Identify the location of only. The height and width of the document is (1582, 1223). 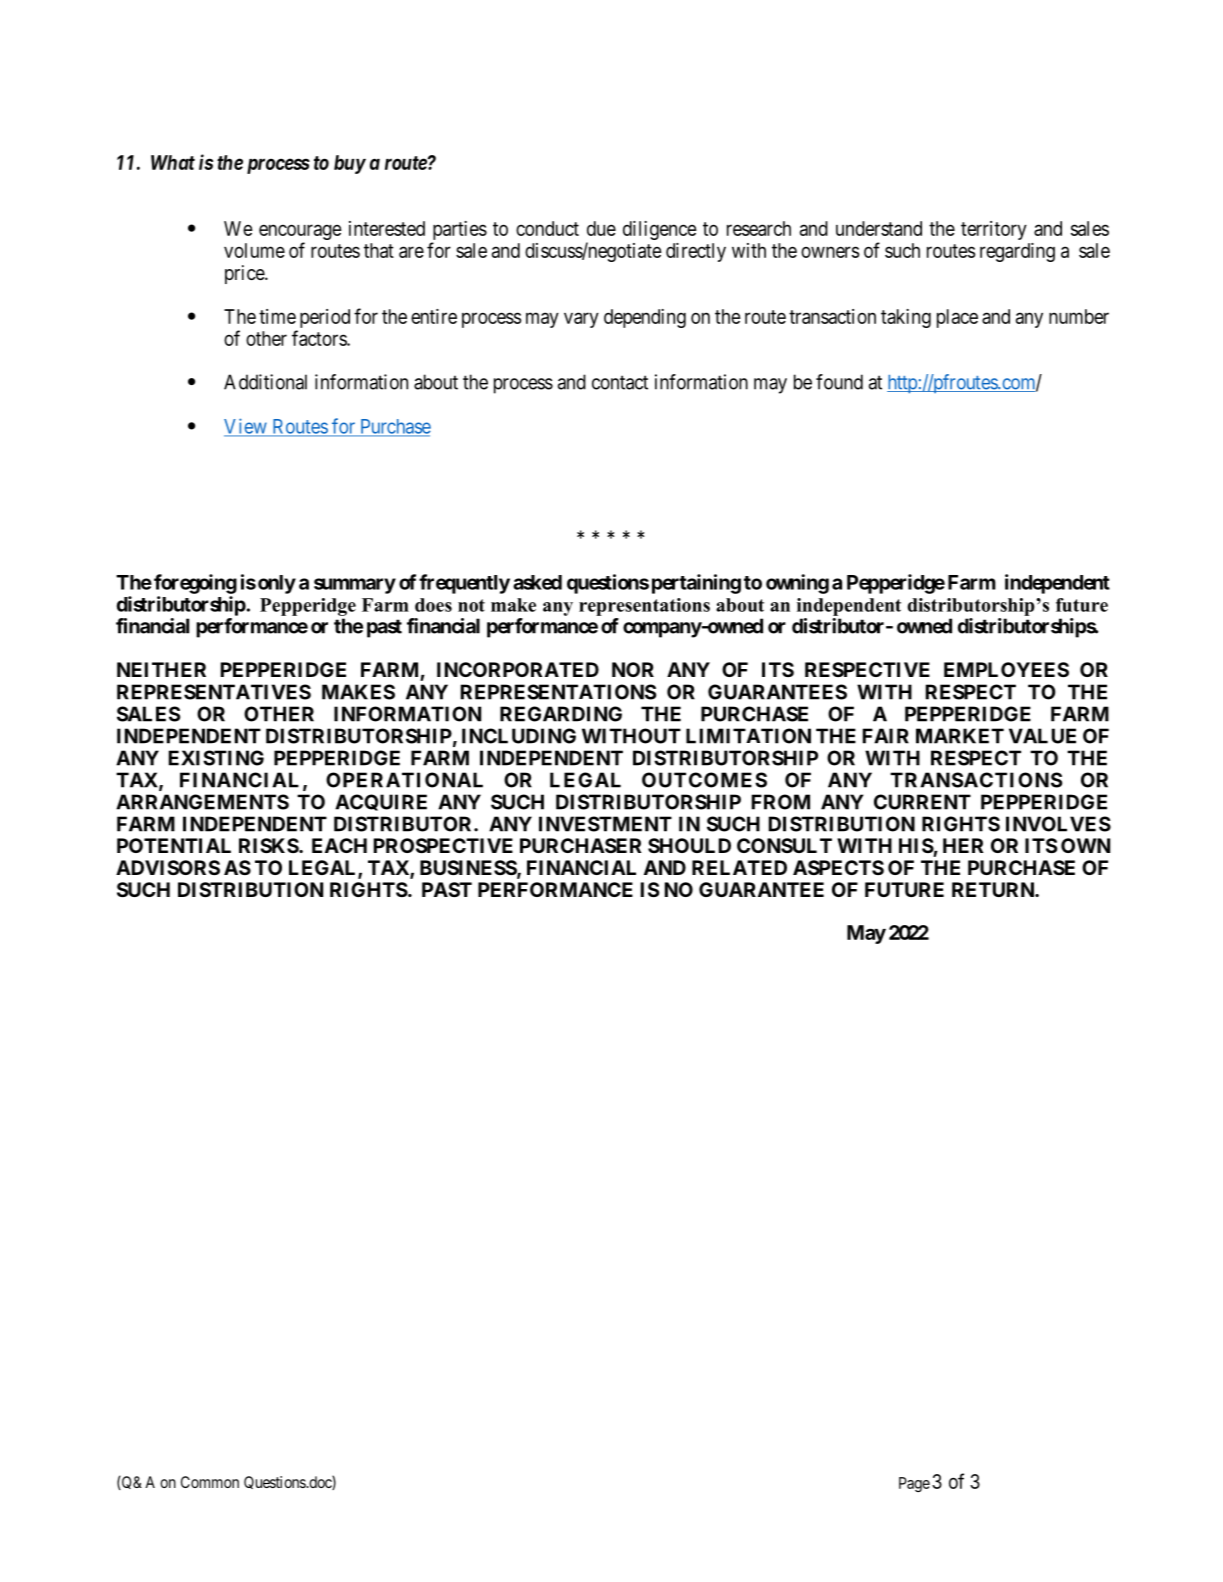
(275, 584).
